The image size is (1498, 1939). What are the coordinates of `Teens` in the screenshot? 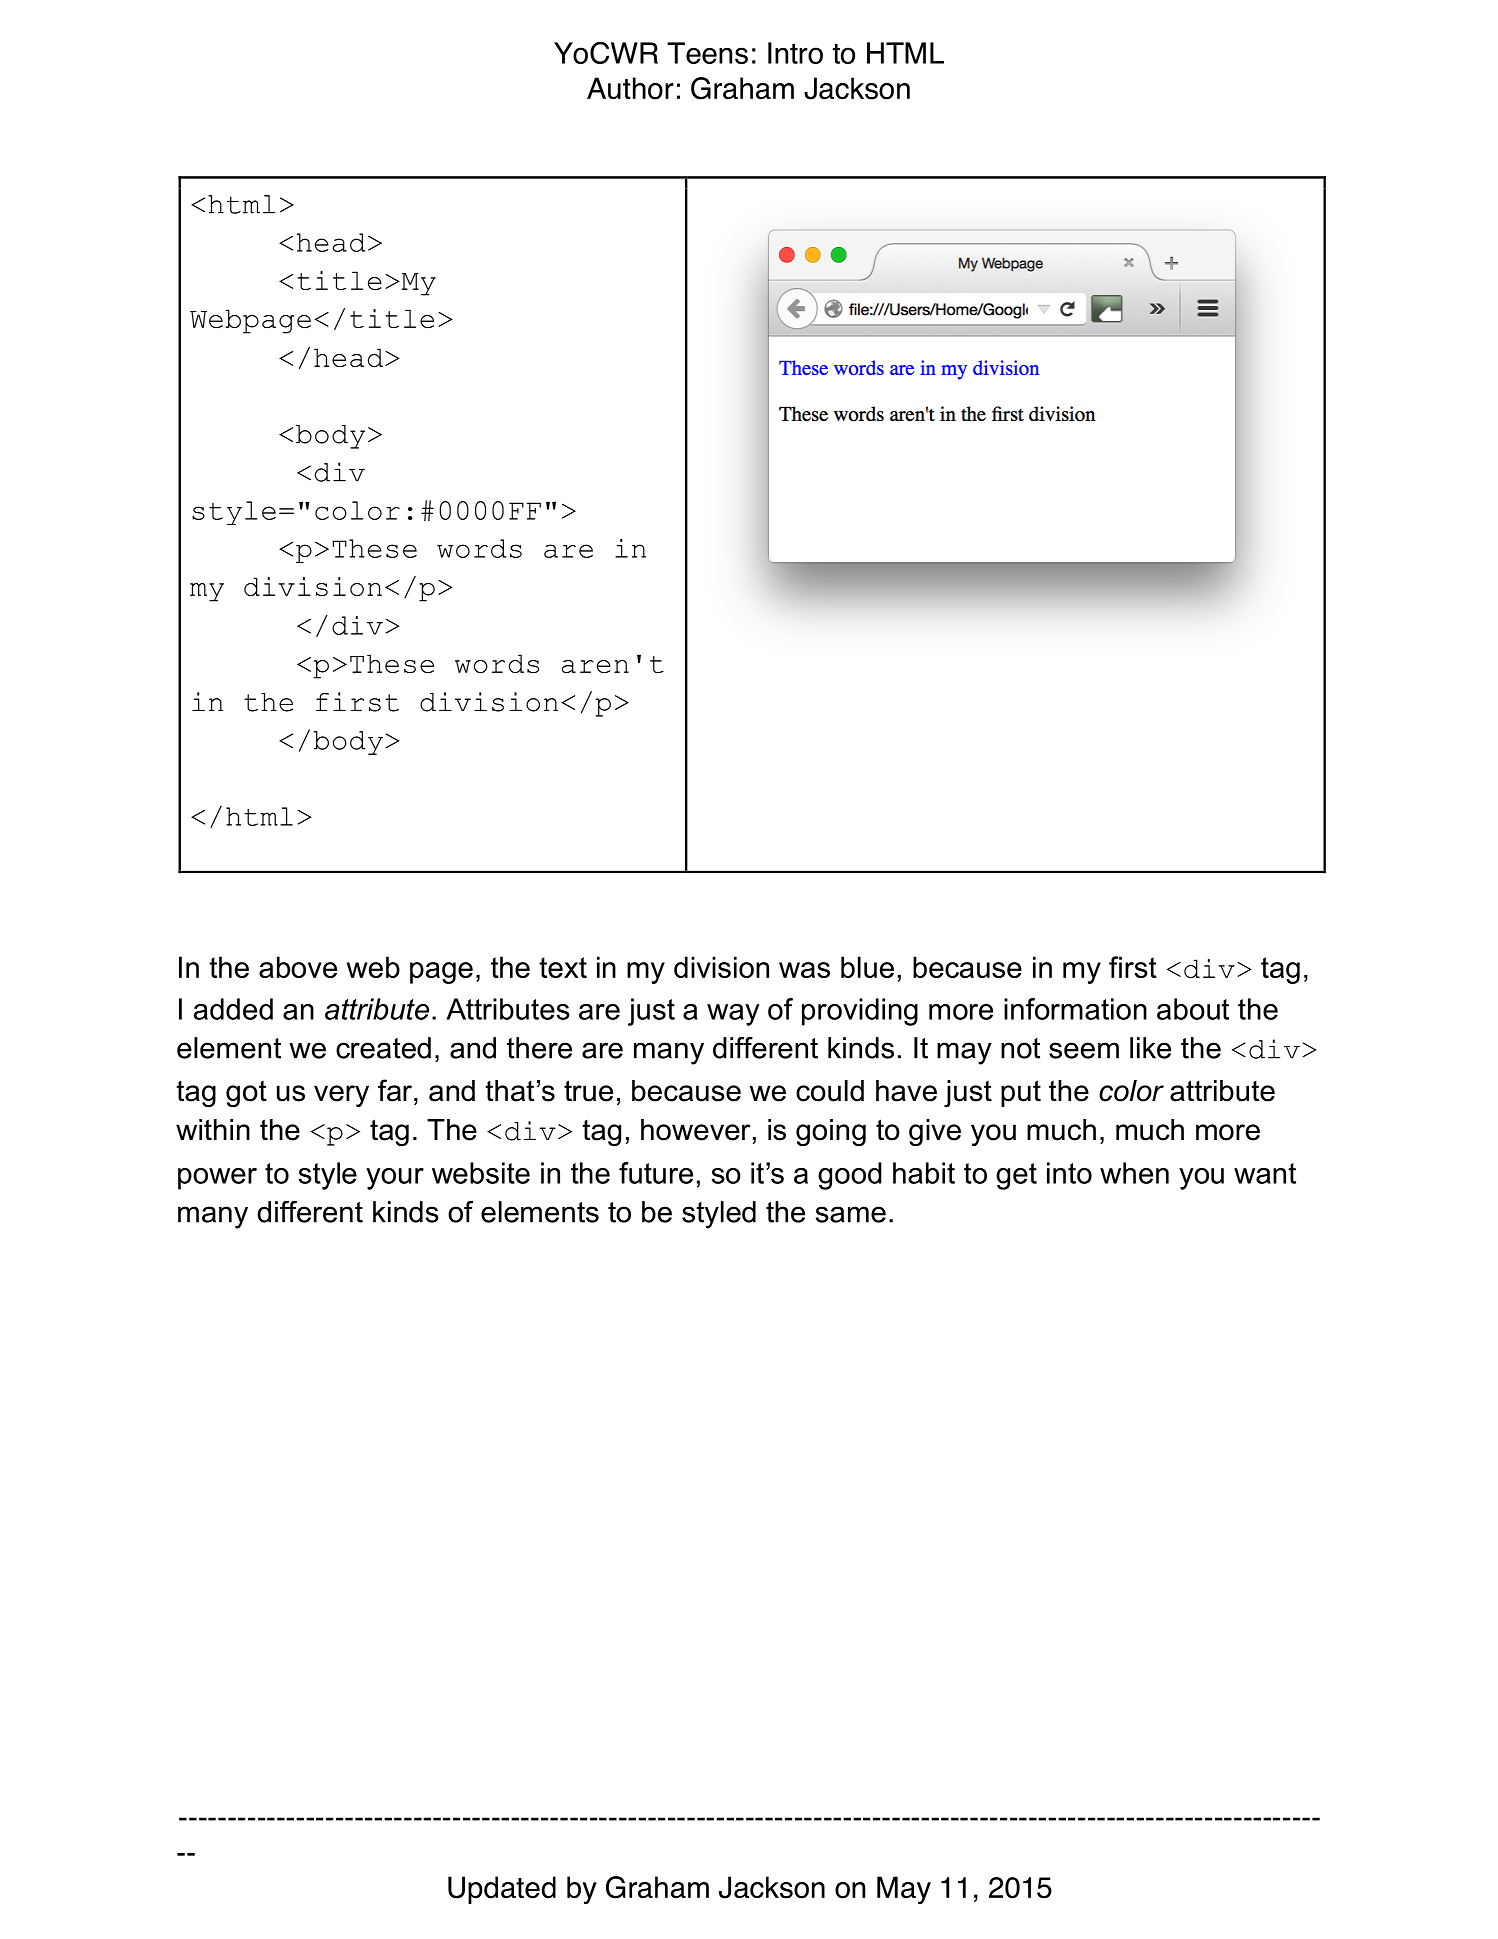 It's located at (707, 53).
